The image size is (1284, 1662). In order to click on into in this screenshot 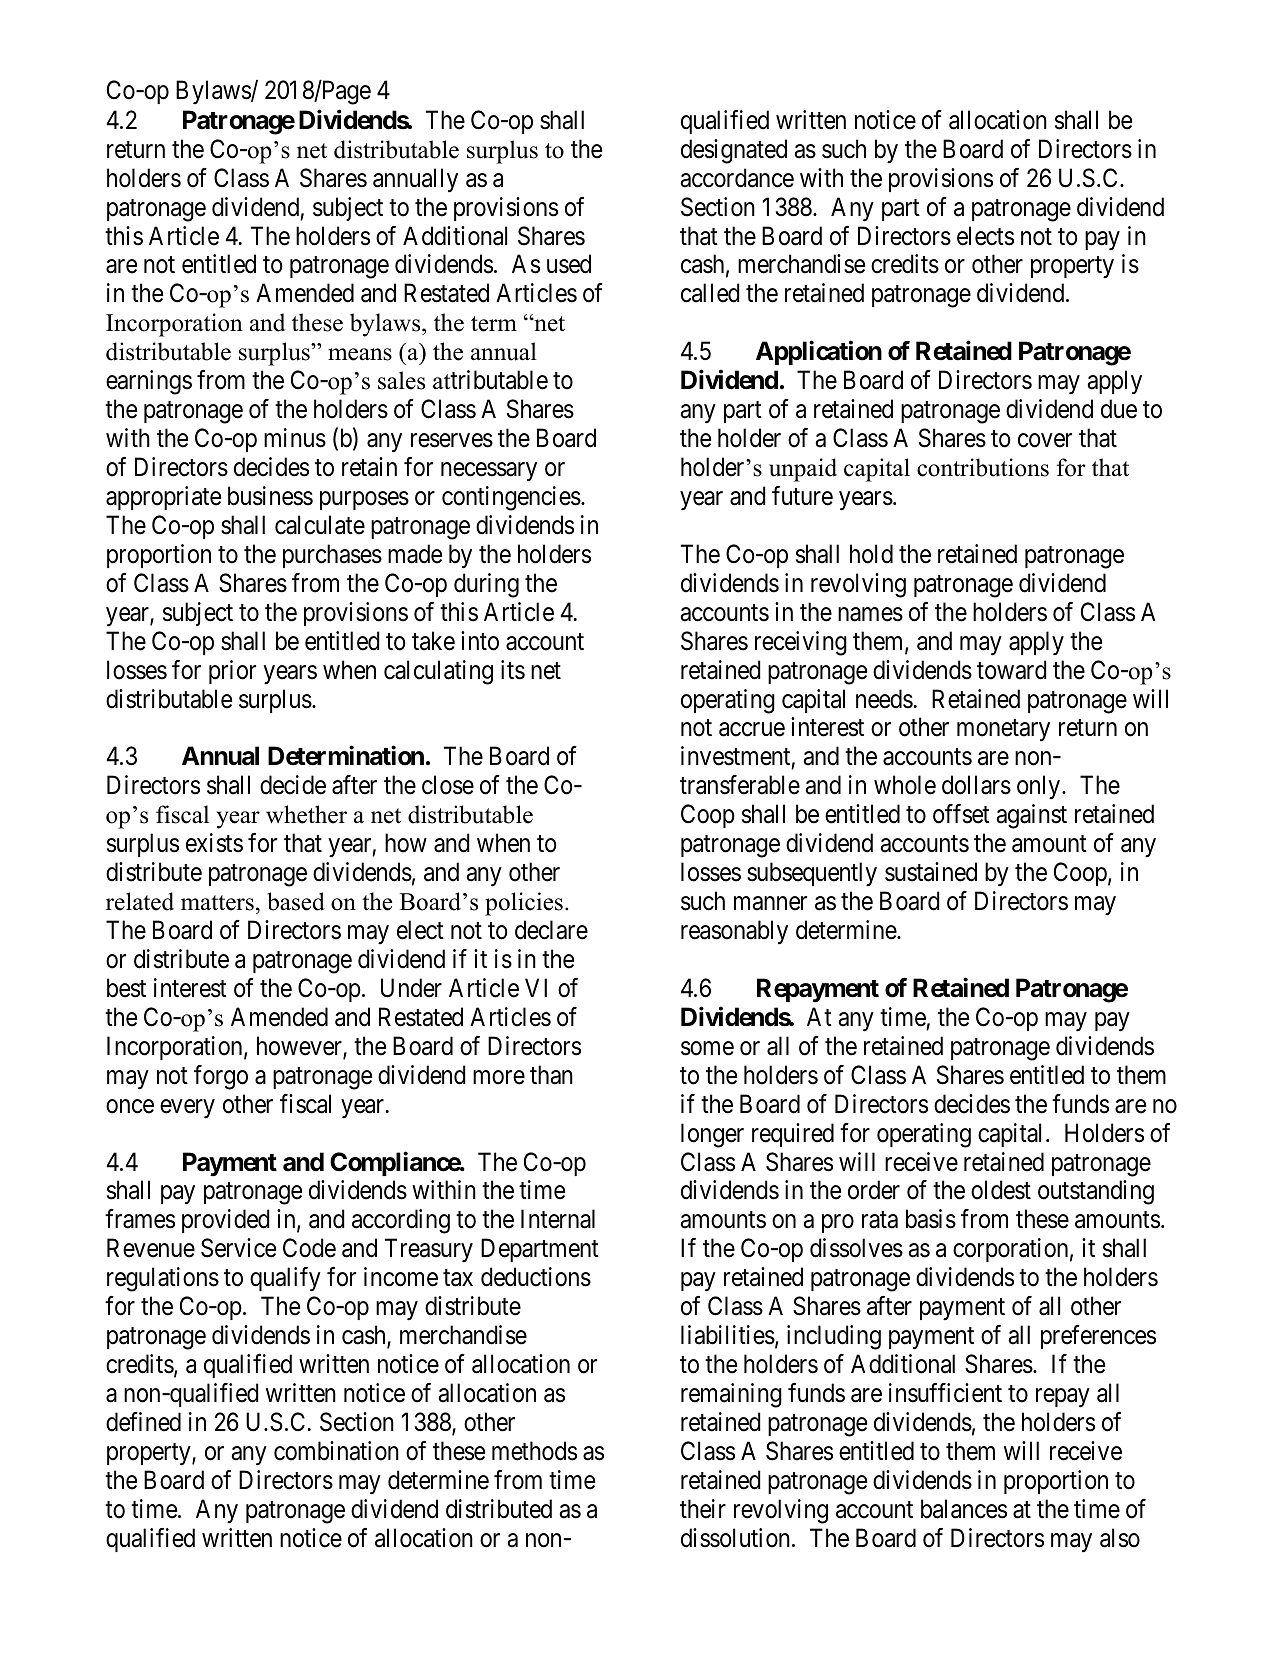, I will do `click(480, 641)`.
